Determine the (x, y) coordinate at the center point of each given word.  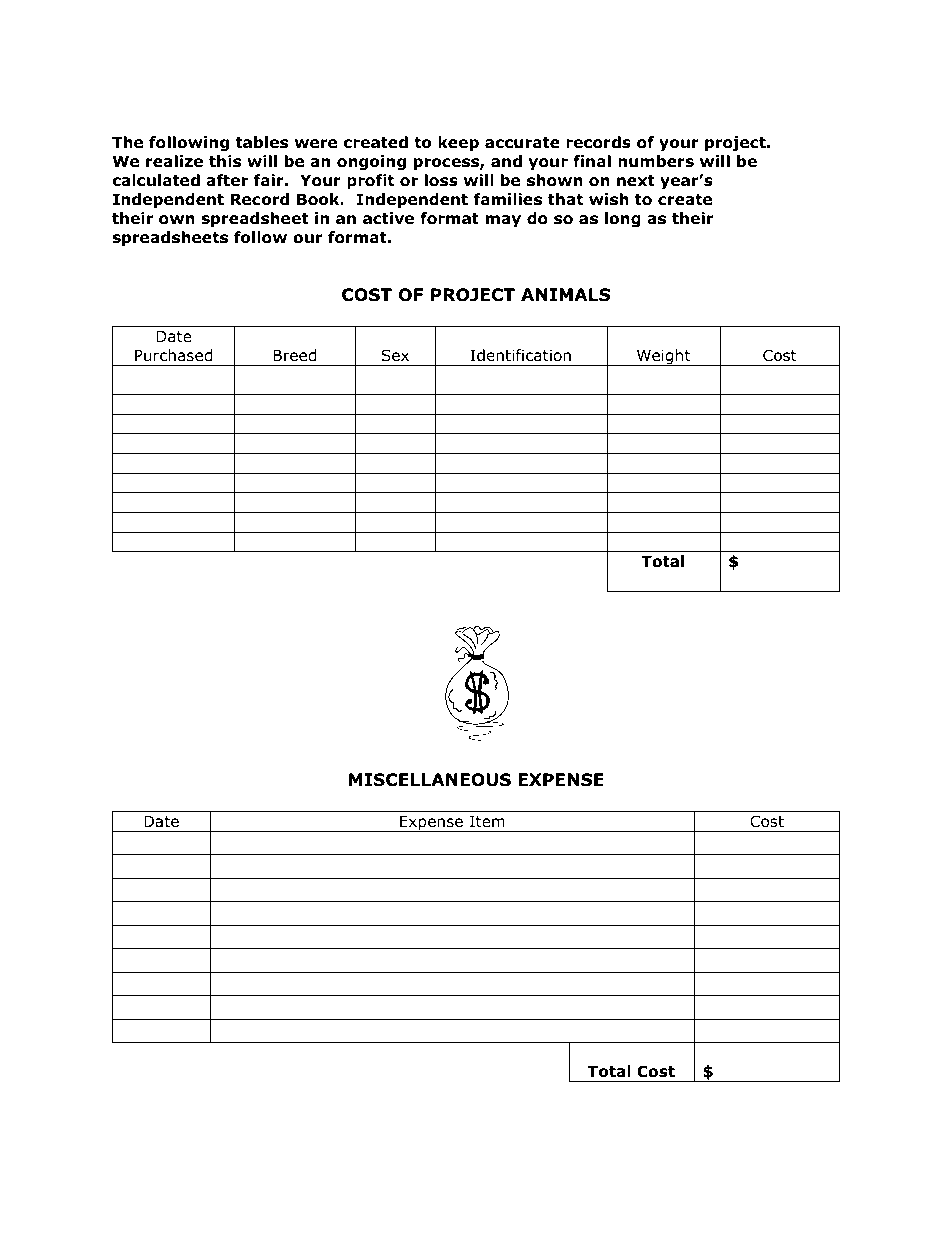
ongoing (371, 162)
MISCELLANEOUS (430, 780)
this (225, 161)
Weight (663, 357)
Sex (395, 355)
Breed (294, 355)
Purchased (173, 355)
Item (487, 821)
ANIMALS (565, 295)
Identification (520, 355)
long (623, 219)
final (592, 161)
